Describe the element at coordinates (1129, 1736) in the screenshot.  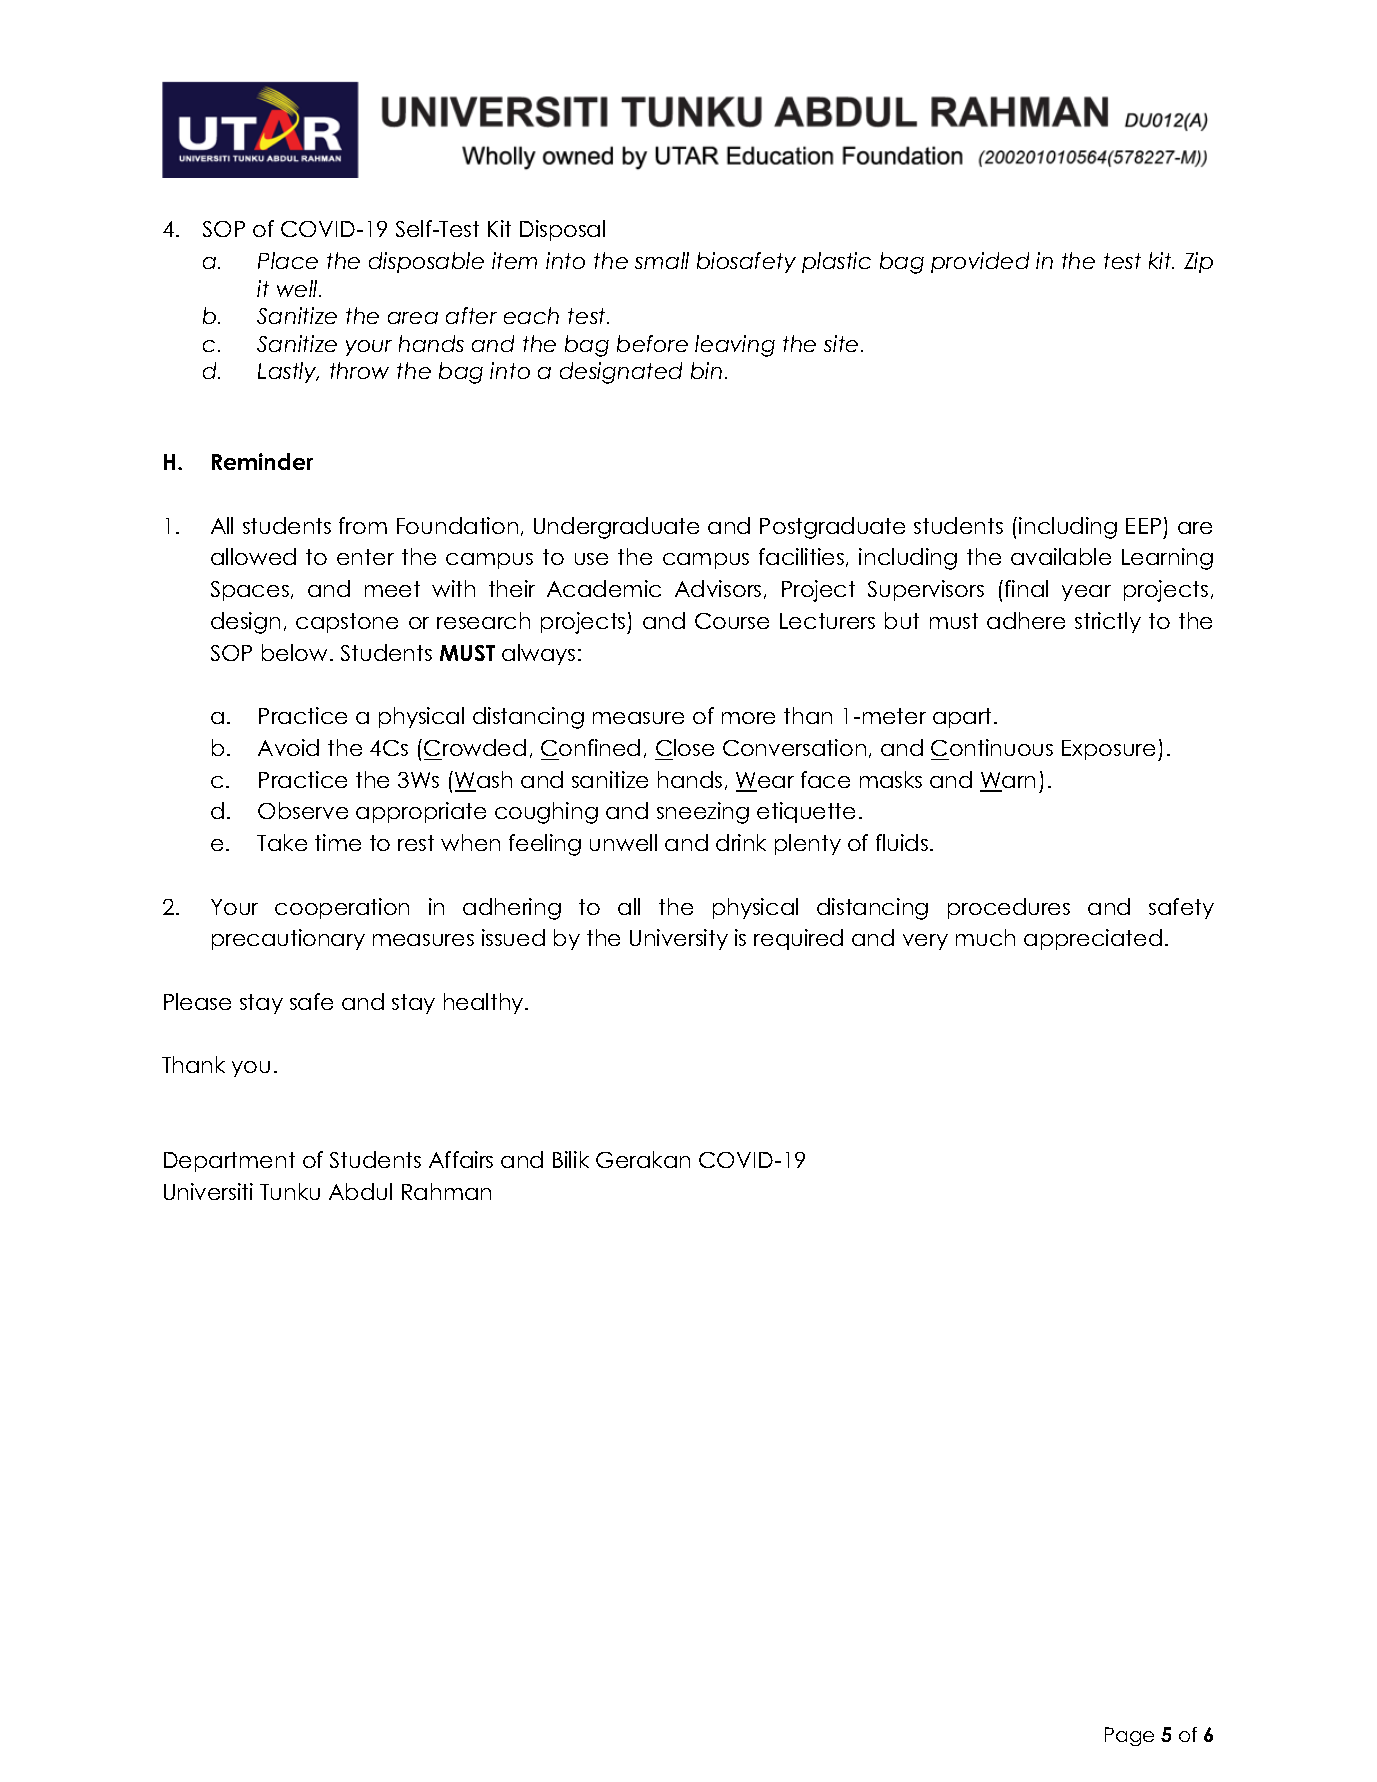
I see `Page` at that location.
